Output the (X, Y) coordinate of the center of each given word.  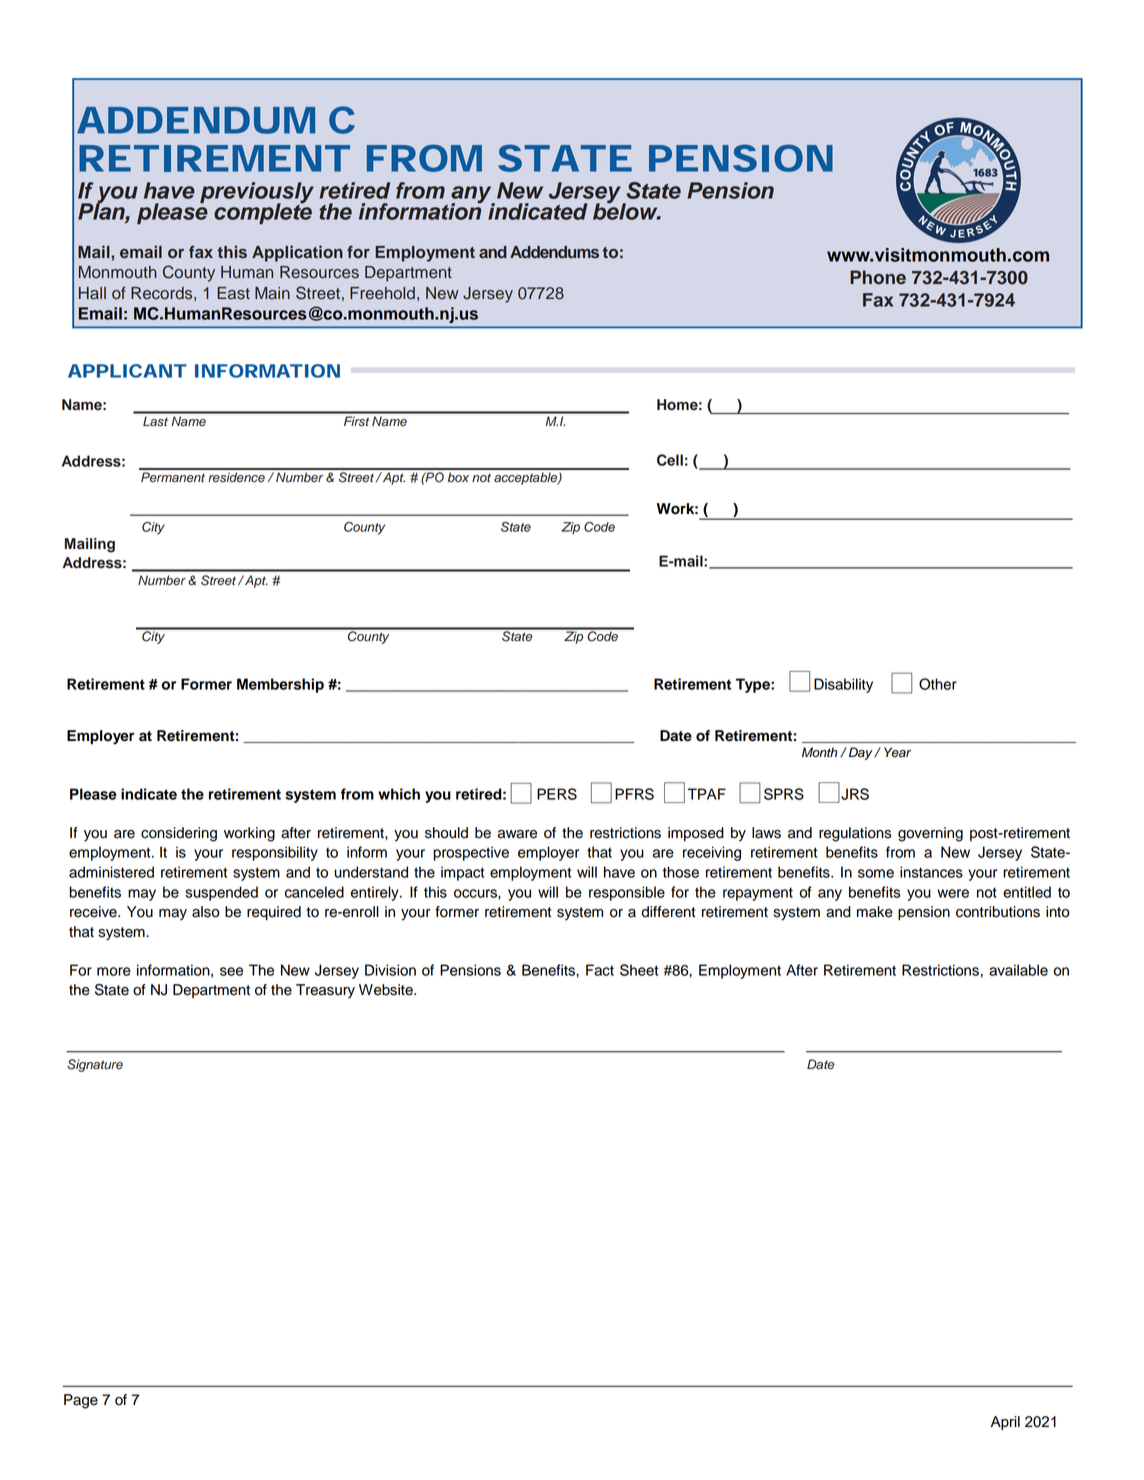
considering (179, 834)
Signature (95, 1065)
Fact (600, 970)
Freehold (382, 293)
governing (930, 834)
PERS (557, 794)
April (1005, 1423)
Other (938, 684)
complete (263, 212)
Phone (878, 277)
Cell (670, 460)
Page (81, 1401)
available (1018, 970)
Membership (280, 685)
